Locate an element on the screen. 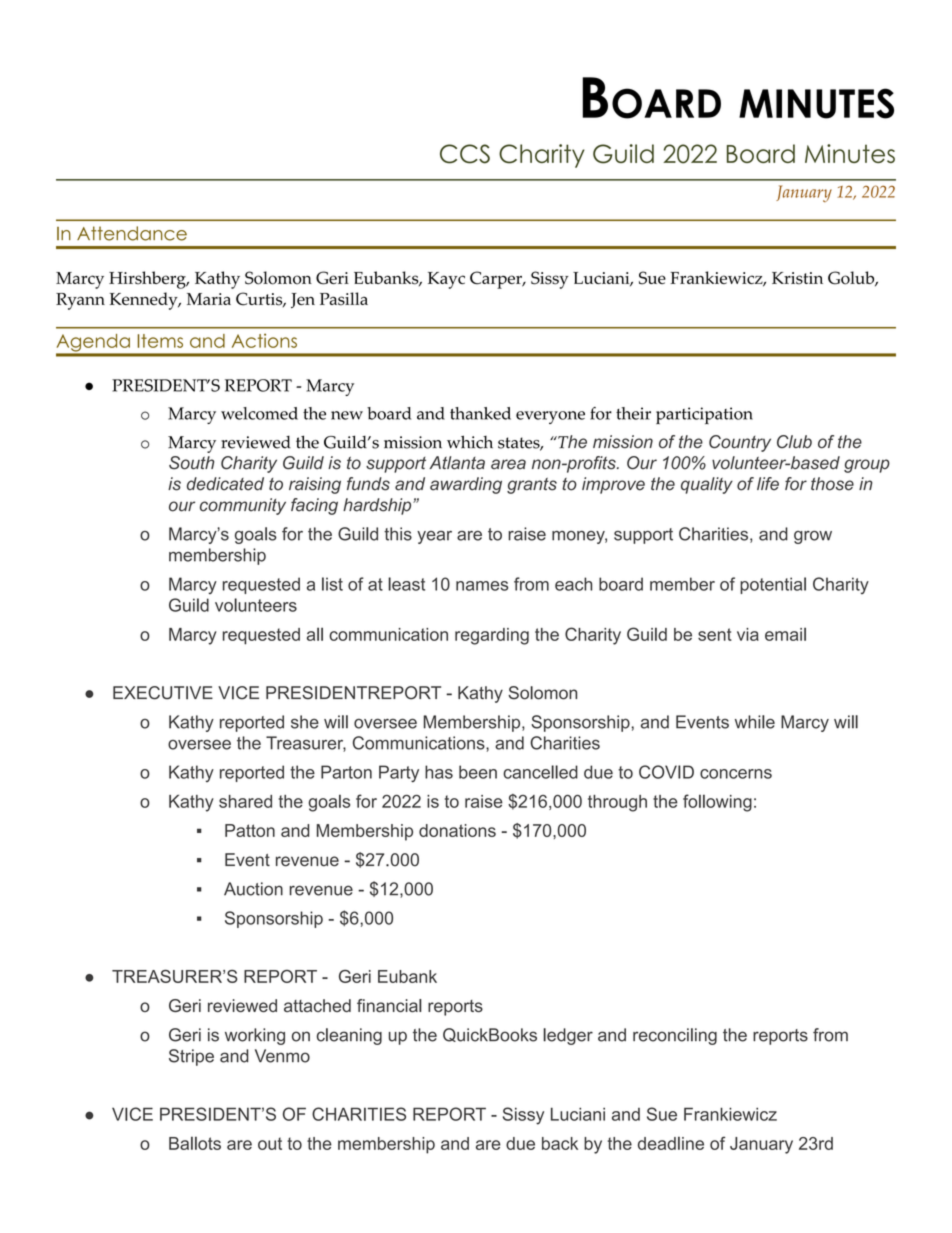 The width and height of the screenshot is (952, 1233). CCS is located at coordinates (465, 154).
